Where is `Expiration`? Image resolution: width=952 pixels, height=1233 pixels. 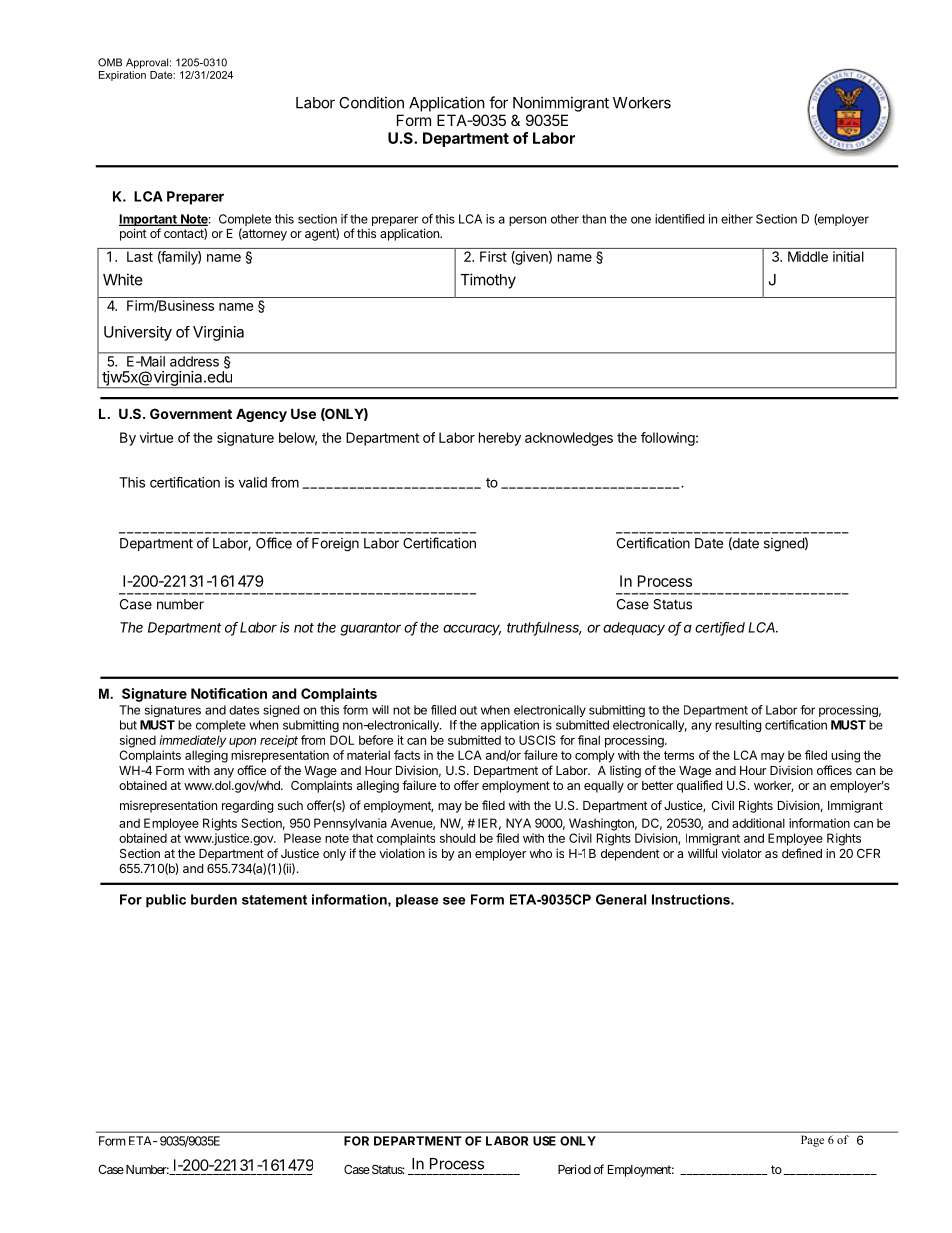 Expiration is located at coordinates (122, 74).
